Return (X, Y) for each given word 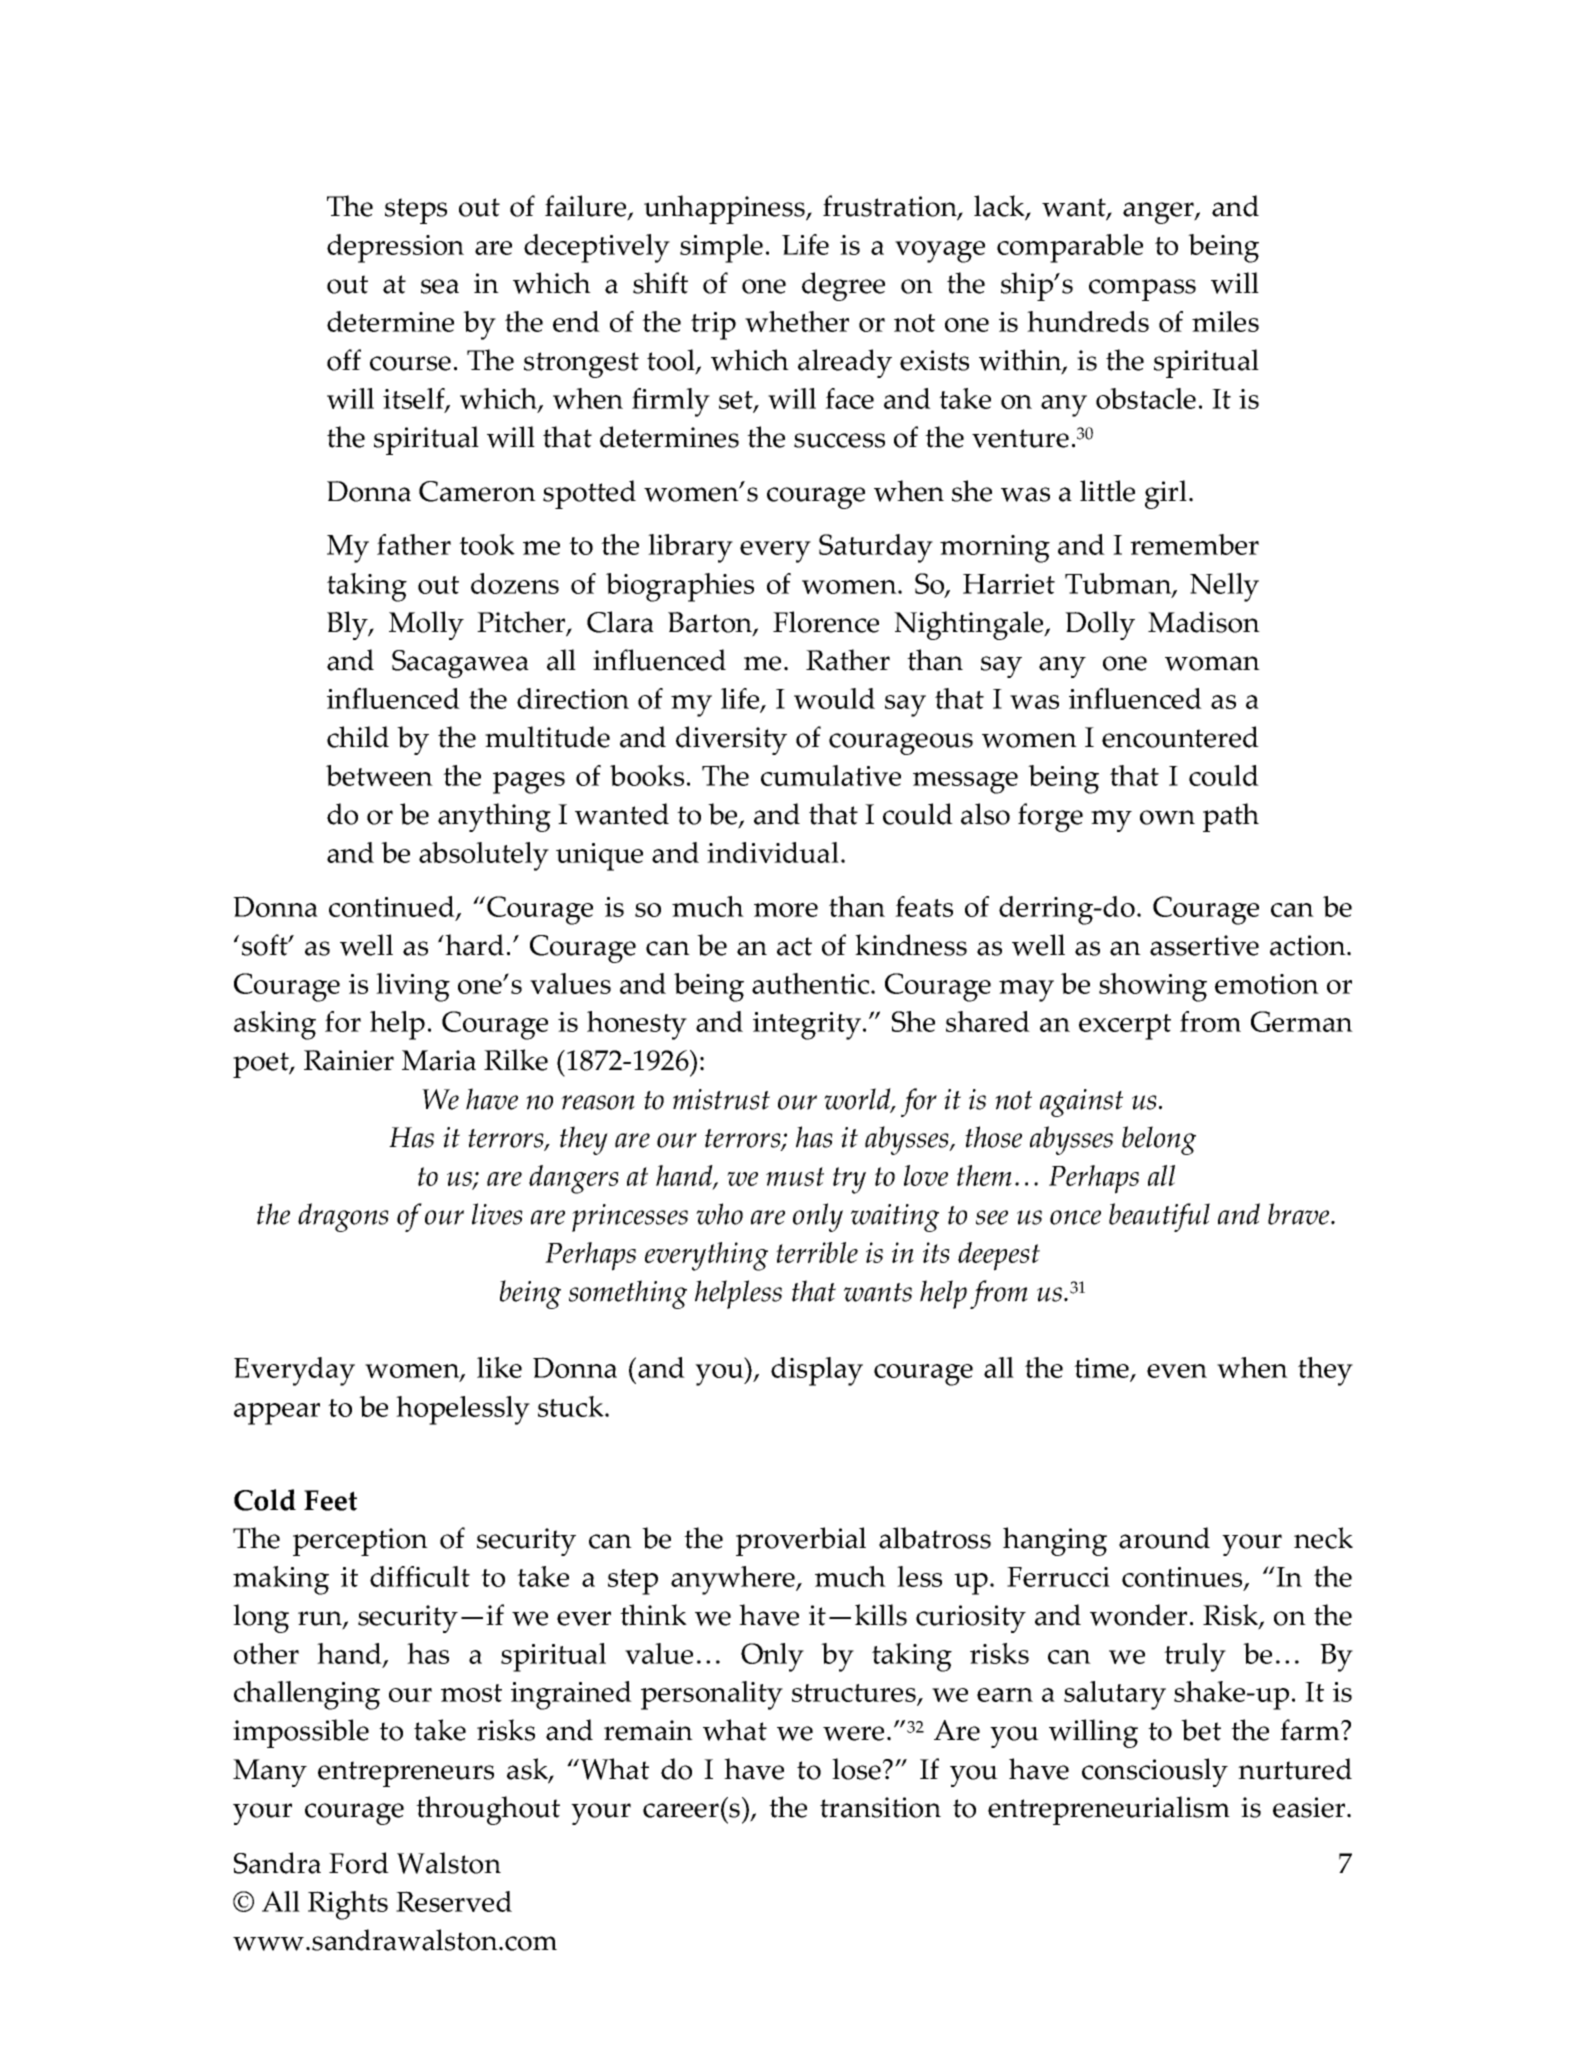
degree (843, 286)
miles (1225, 321)
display (817, 1371)
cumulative (831, 775)
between (379, 775)
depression (395, 248)
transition (880, 1807)
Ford (359, 1863)
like (499, 1367)
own (1167, 817)
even (1177, 1371)
